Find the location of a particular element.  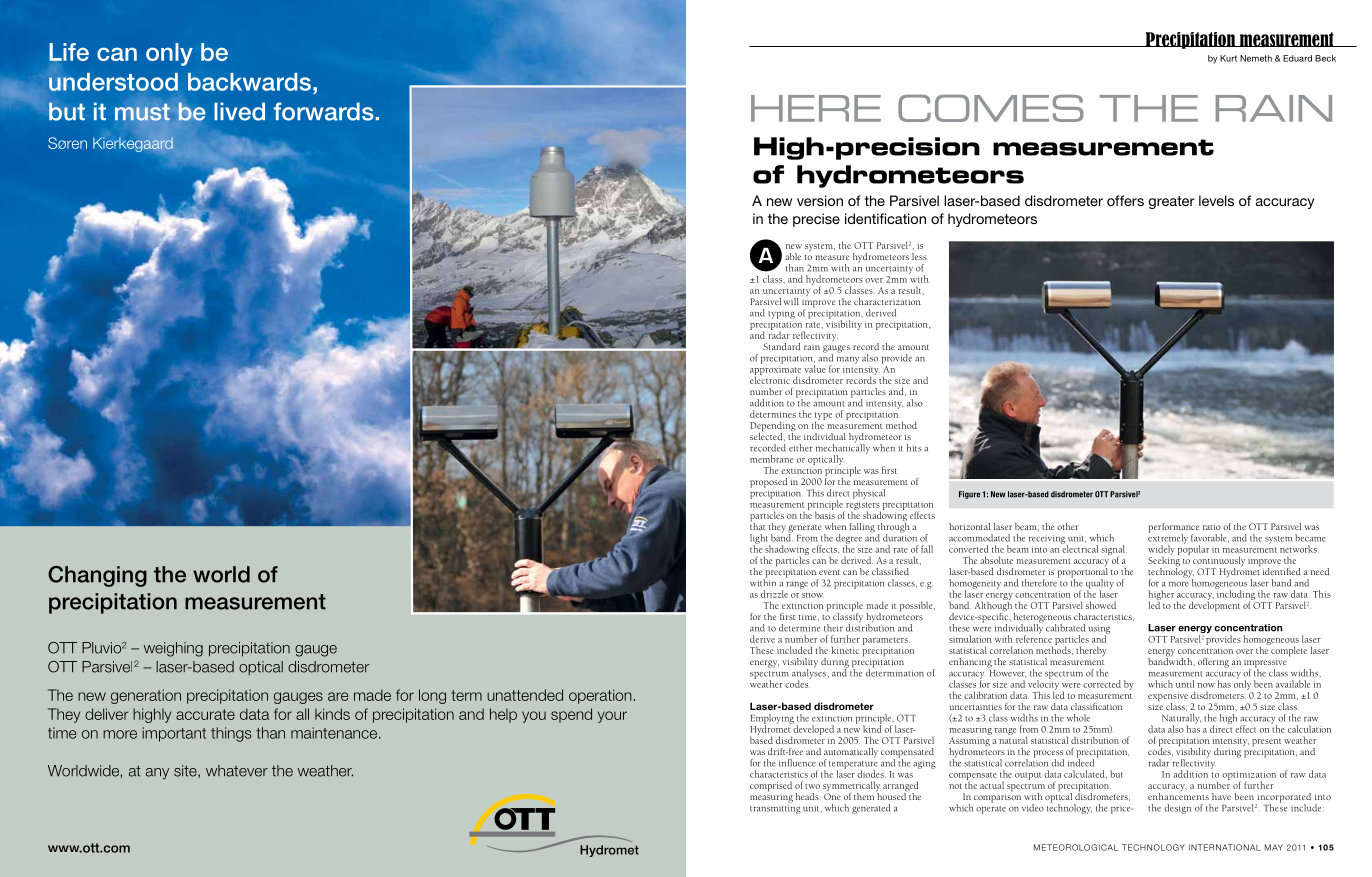

Kurt is located at coordinates (1228, 58).
